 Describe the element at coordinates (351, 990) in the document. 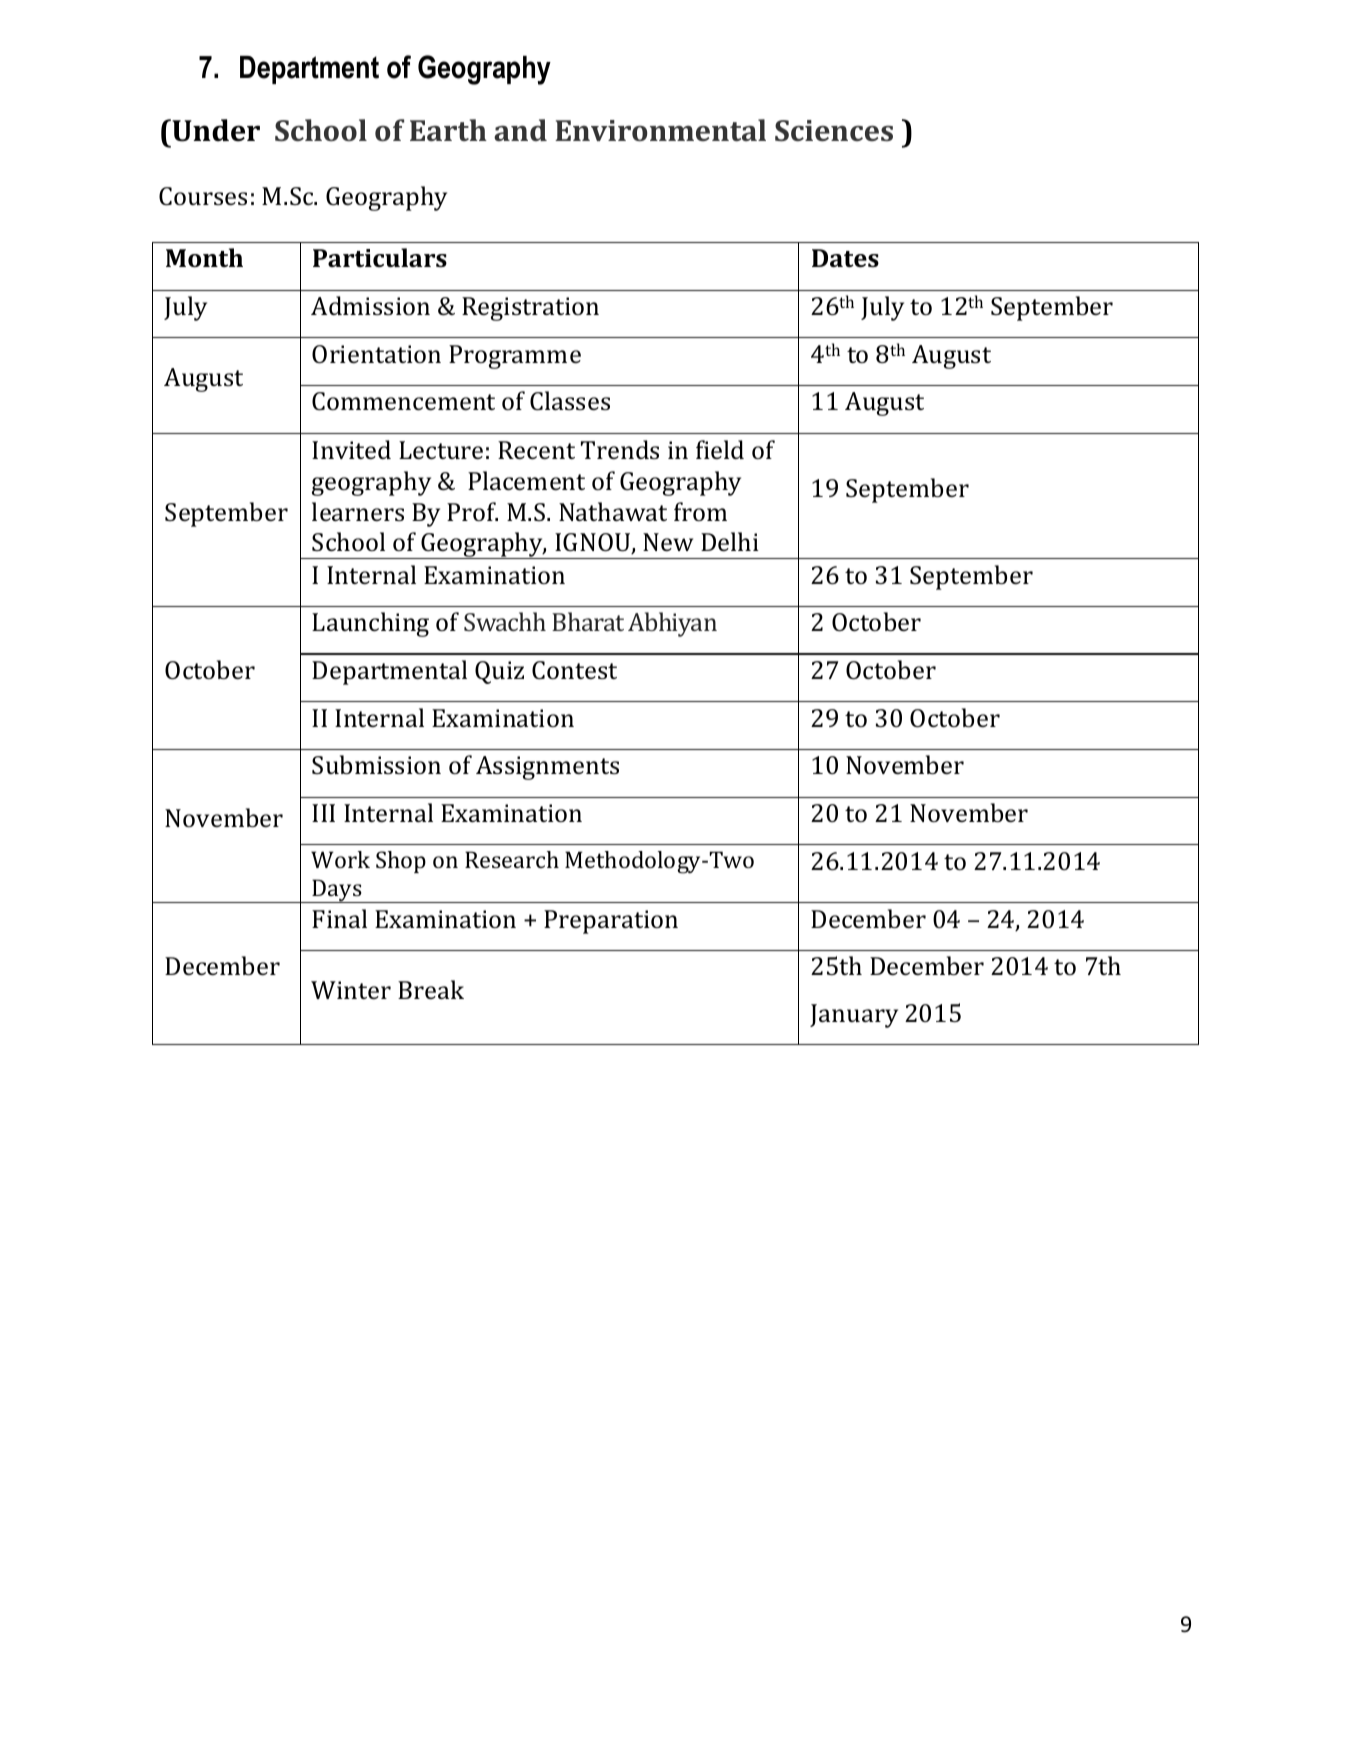

I see `Winter` at that location.
